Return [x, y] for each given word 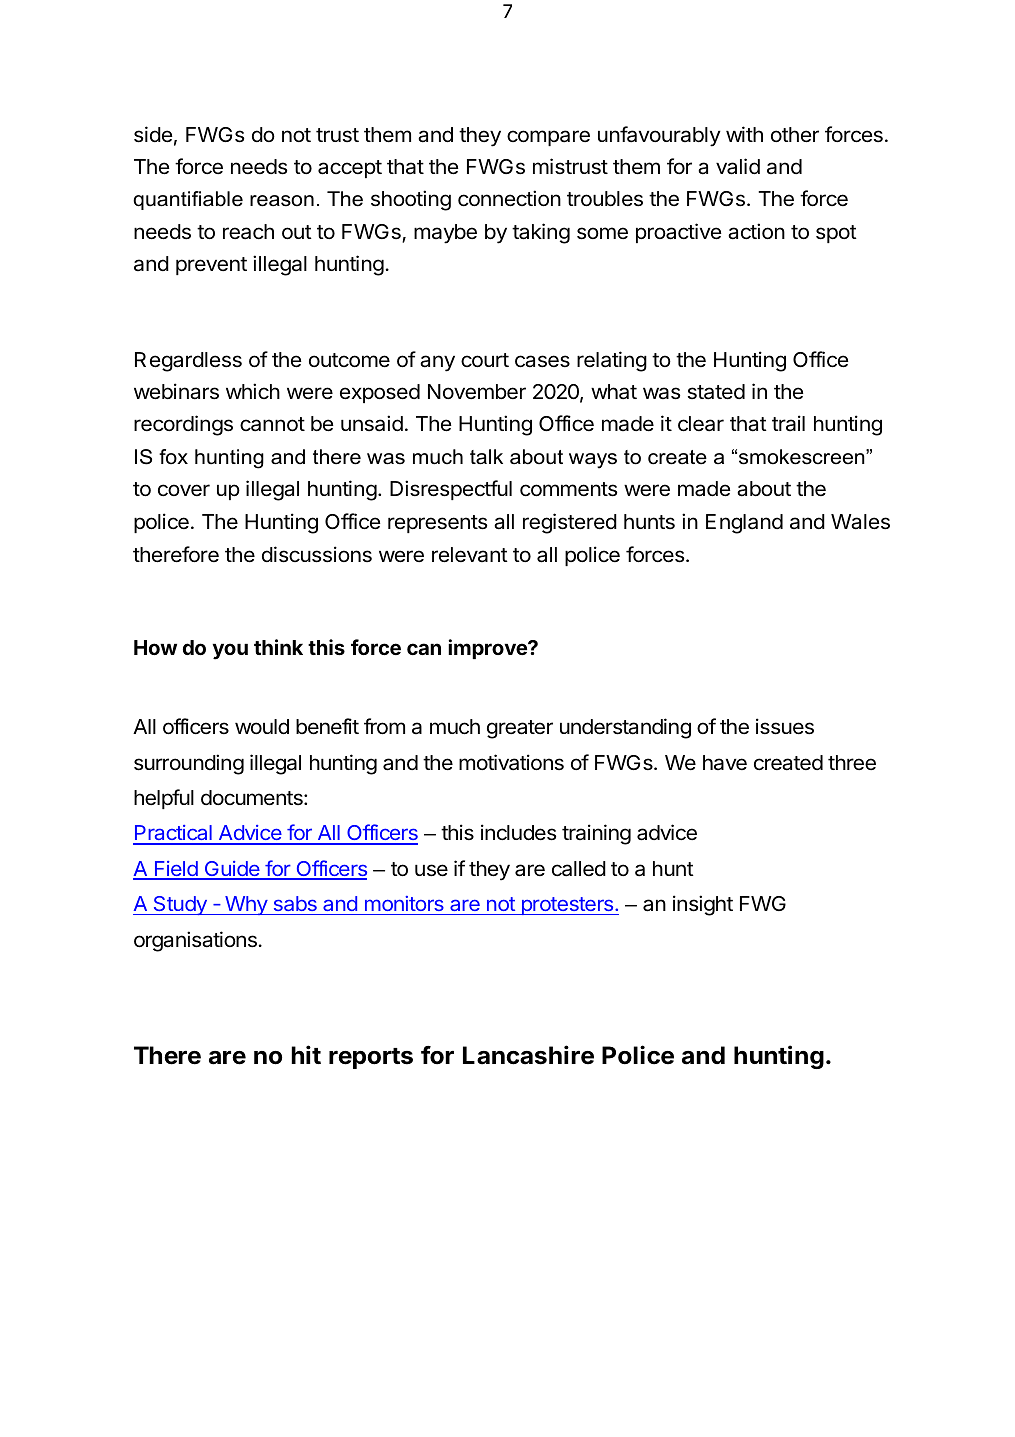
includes [518, 832]
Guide [232, 870]
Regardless [188, 362]
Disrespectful [451, 490]
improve [488, 649]
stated [716, 392]
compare [548, 138]
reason [282, 201]
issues [785, 726]
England [744, 524]
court [485, 360]
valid [738, 166]
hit [306, 1054]
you [230, 651]
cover [184, 490]
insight [703, 905]
